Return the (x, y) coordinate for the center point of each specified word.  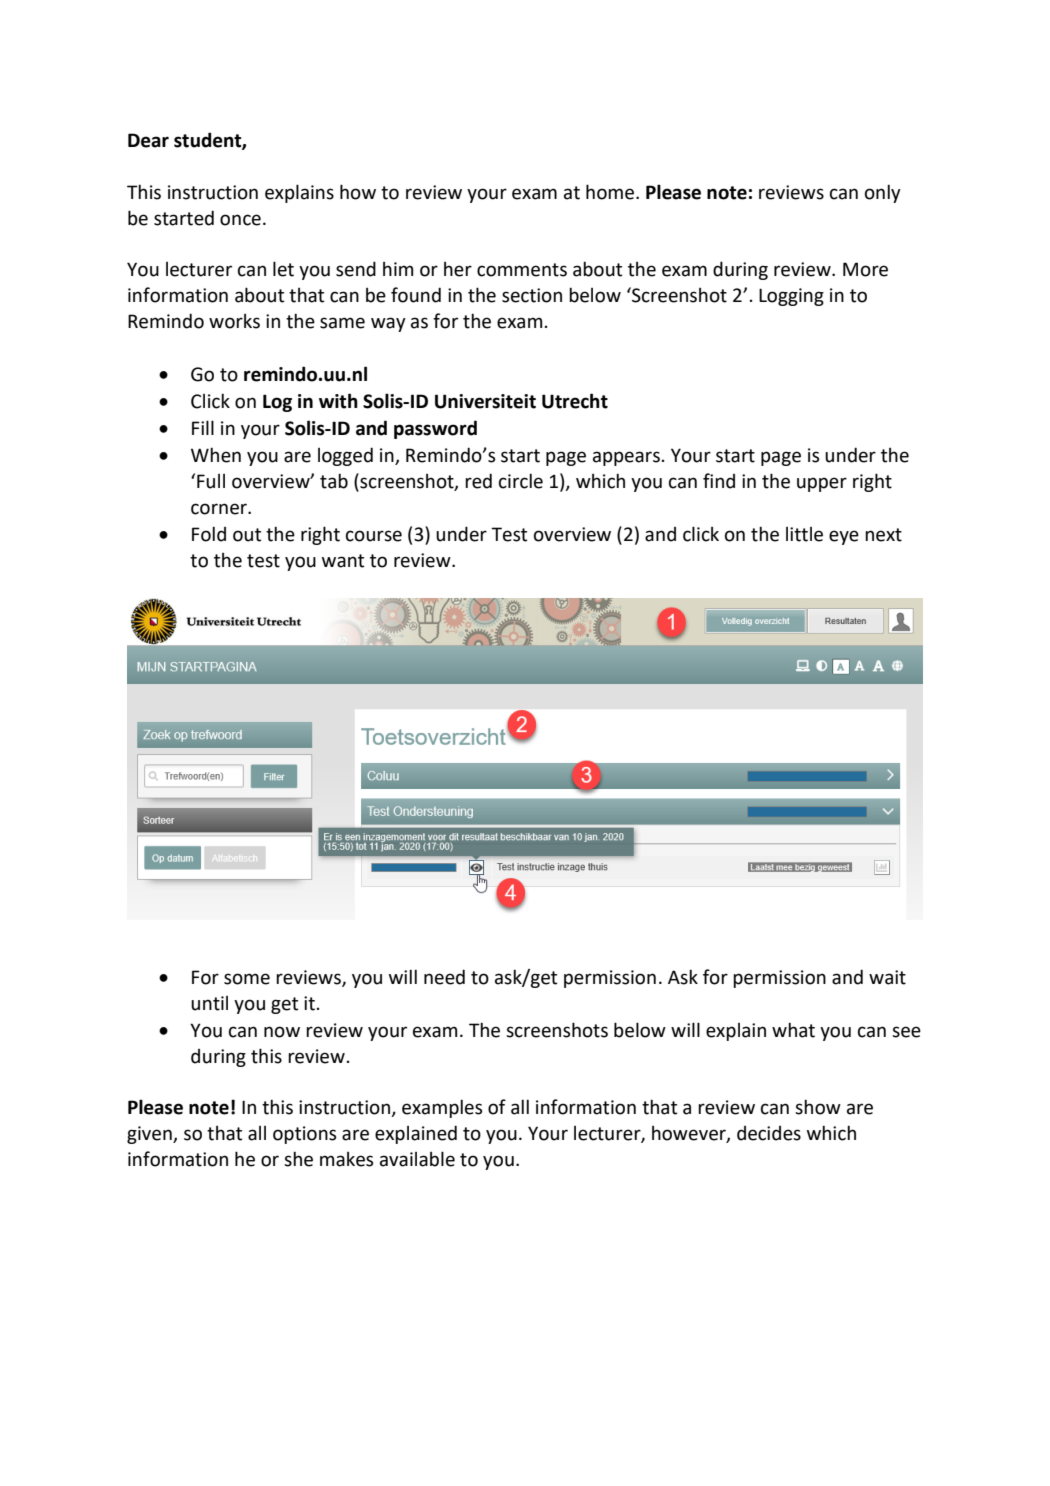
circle (521, 481)
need (444, 977)
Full (211, 481)
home (610, 192)
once (240, 220)
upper (822, 484)
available (417, 1159)
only (883, 193)
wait (887, 977)
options (304, 1135)
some (247, 979)
